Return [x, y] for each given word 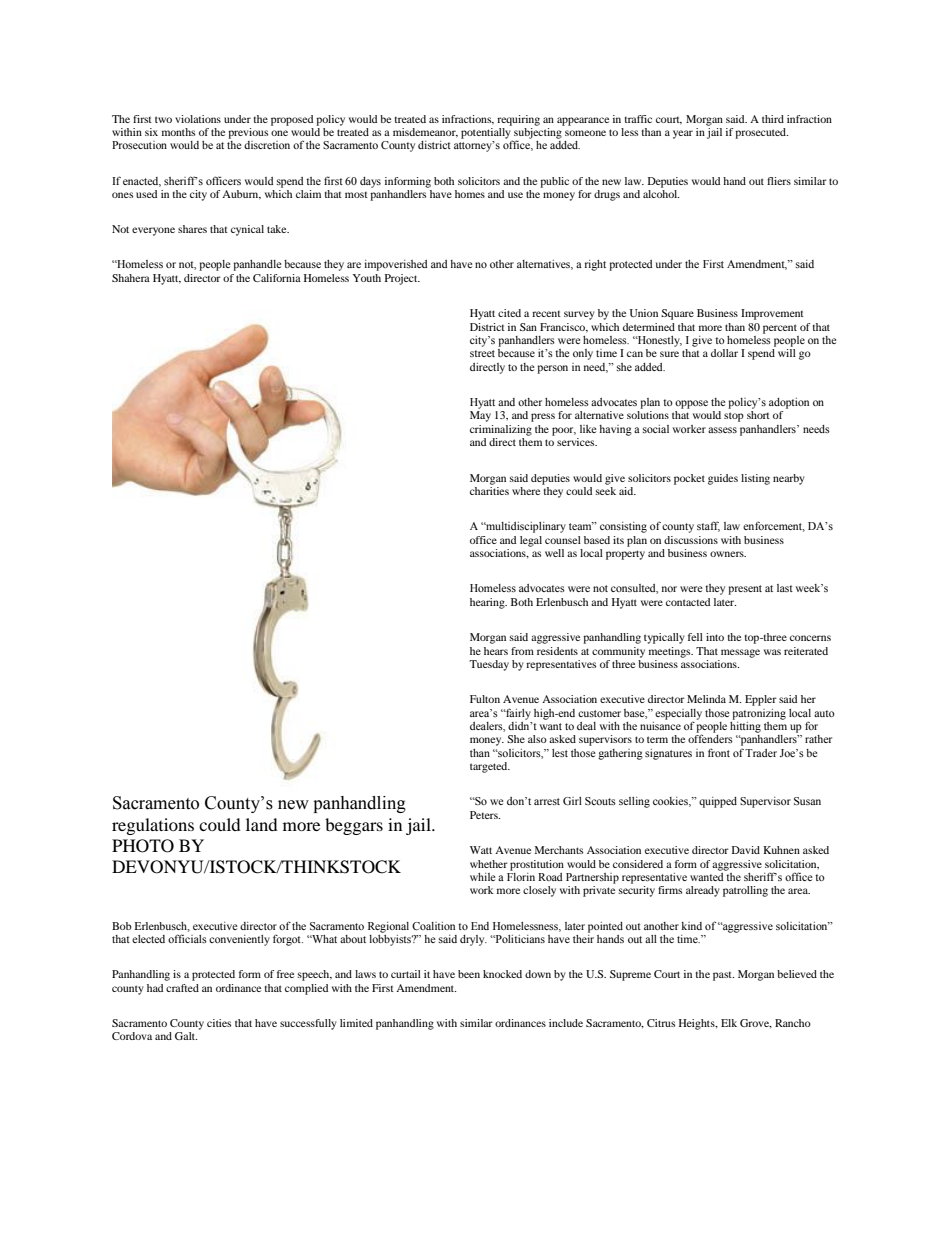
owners [728, 554]
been [469, 974]
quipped [718, 802]
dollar [724, 353]
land [262, 824]
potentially [487, 134]
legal [531, 541]
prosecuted [761, 133]
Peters [485, 815]
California [277, 278]
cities [219, 1023]
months [178, 132]
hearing [488, 603]
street [482, 353]
